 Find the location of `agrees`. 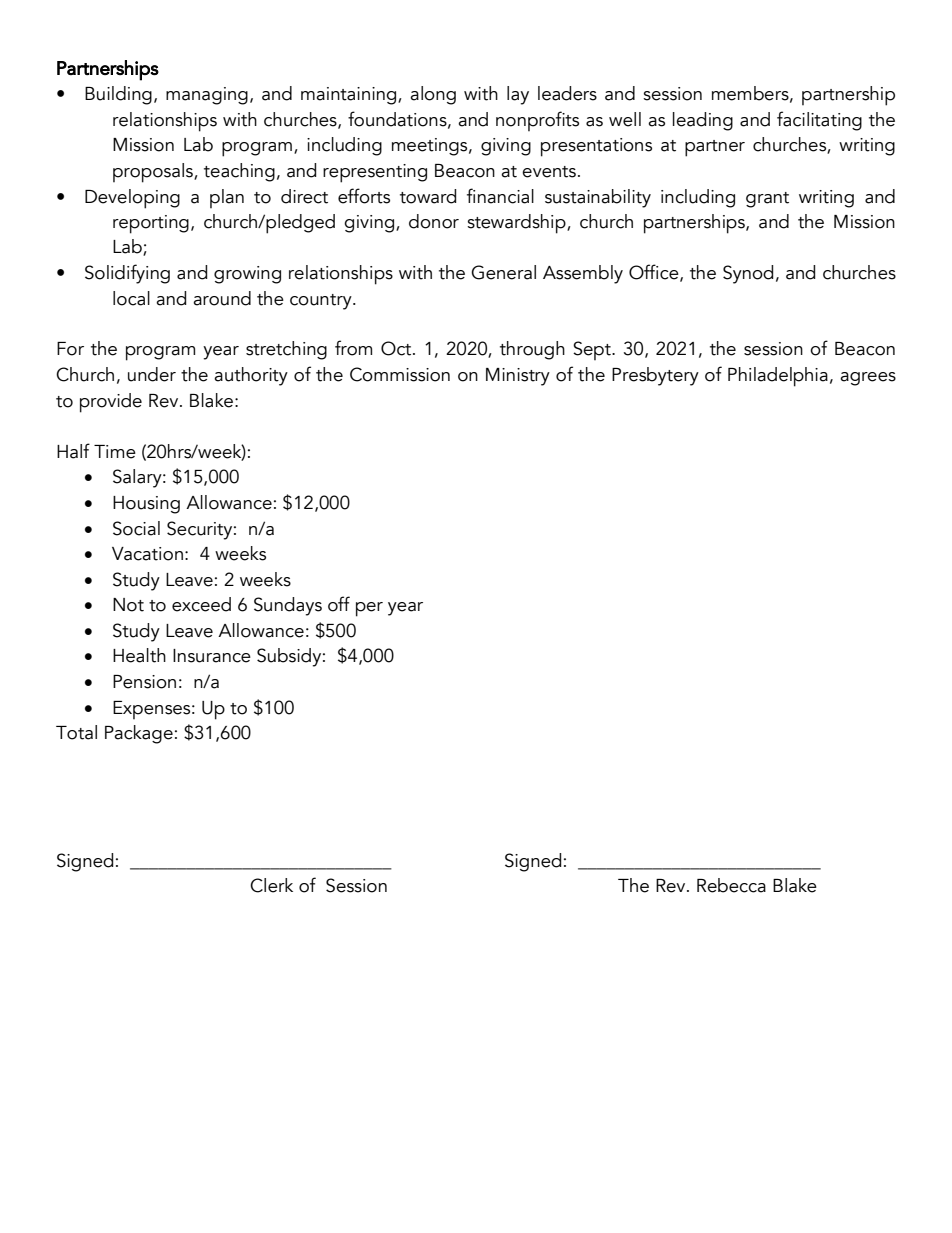

agrees is located at coordinates (868, 379).
